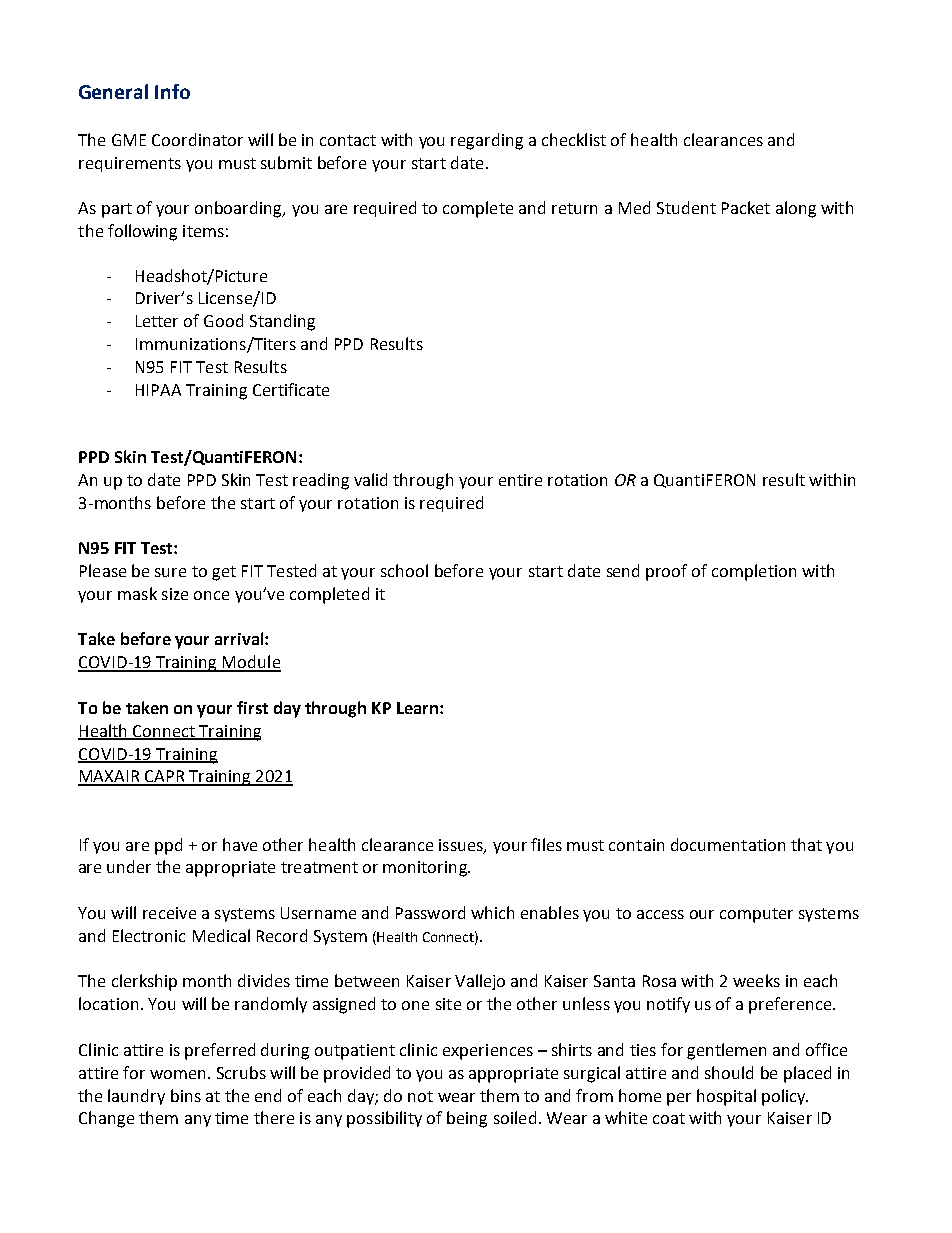 This screenshot has height=1233, width=952. What do you see at coordinates (728, 844) in the screenshot?
I see `documentation` at bounding box center [728, 844].
